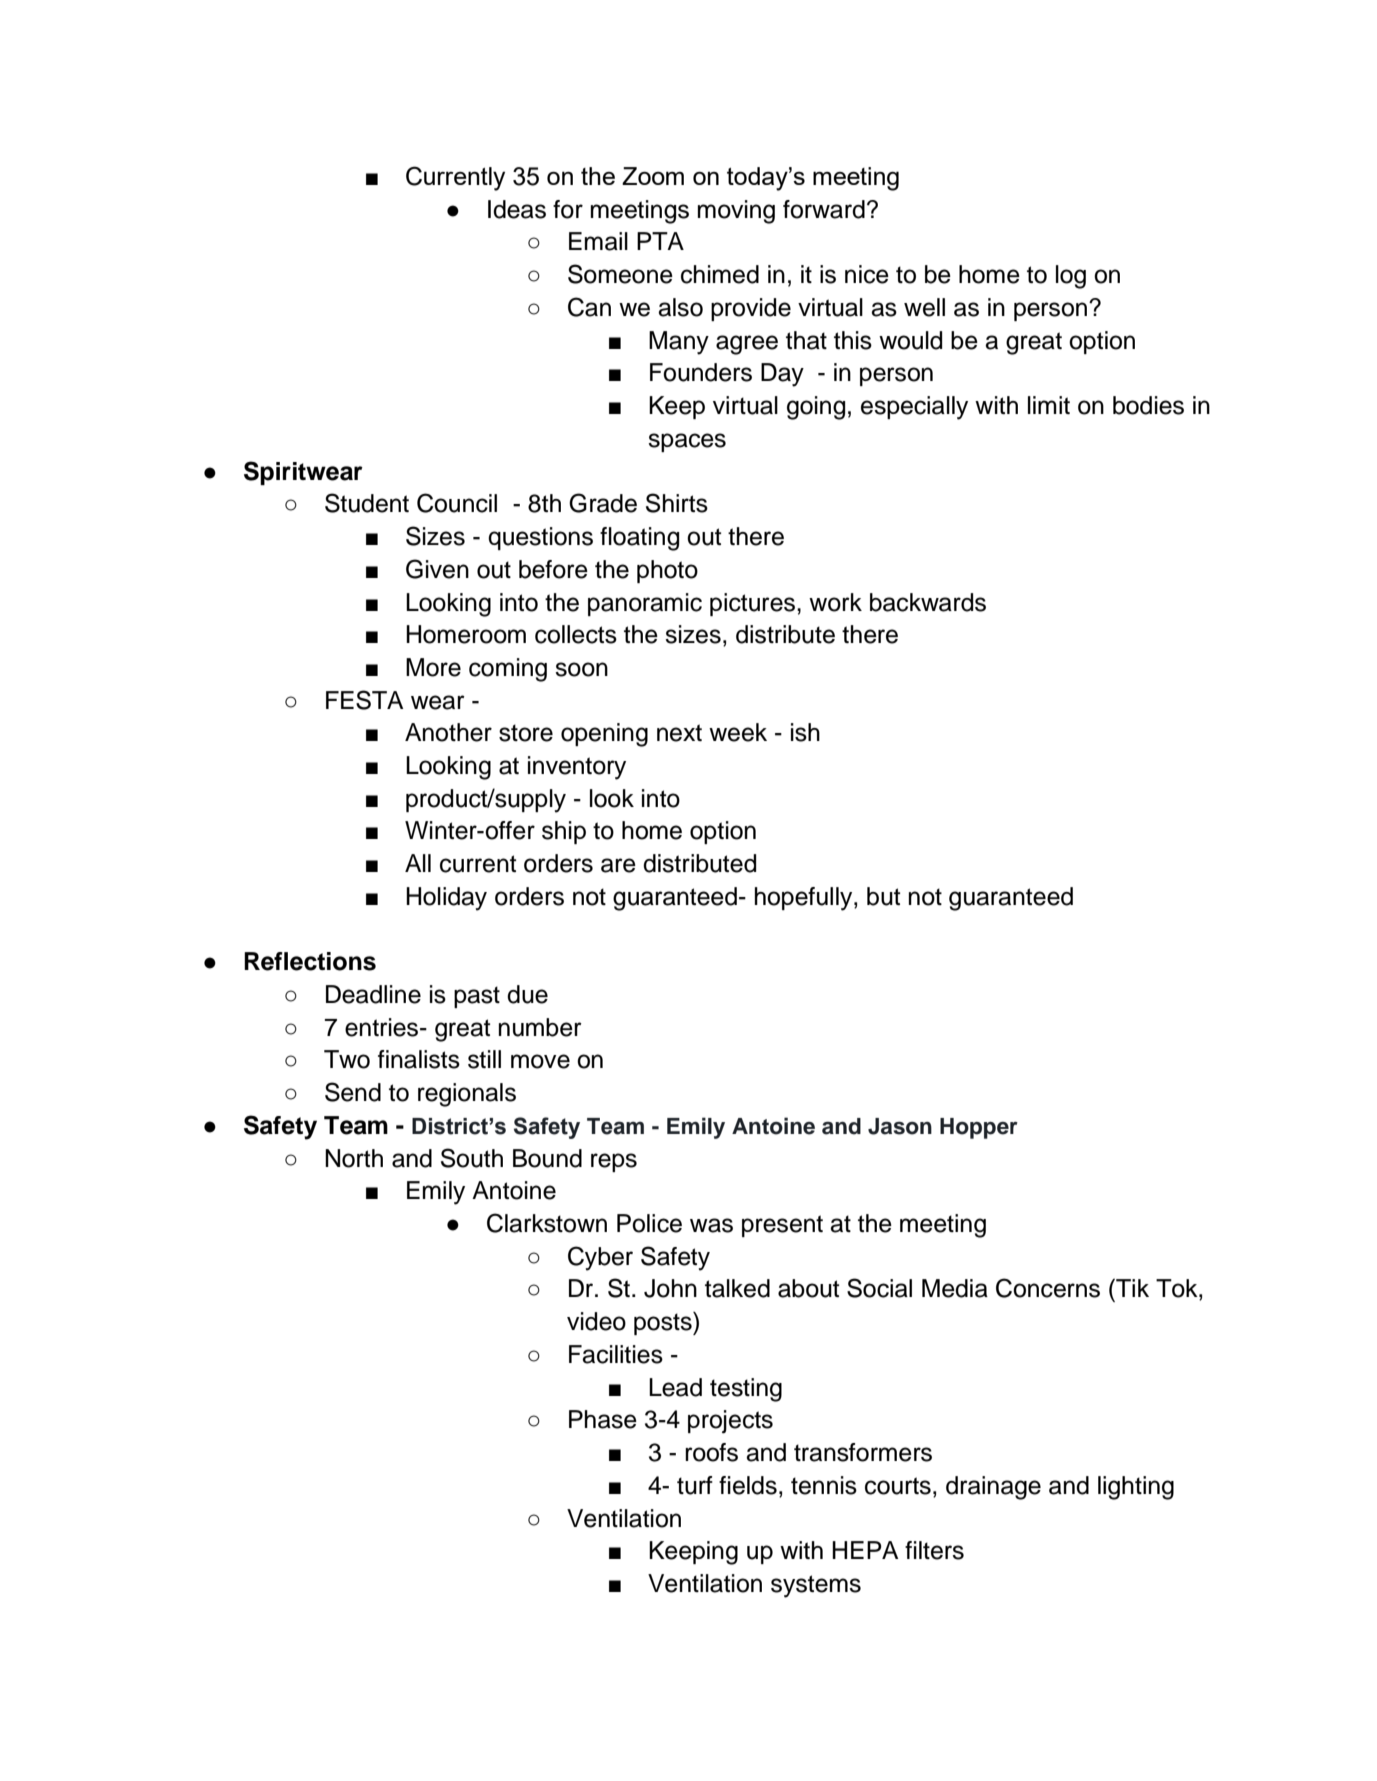 This screenshot has width=1377, height=1781. I want to click on are, so click(618, 865).
